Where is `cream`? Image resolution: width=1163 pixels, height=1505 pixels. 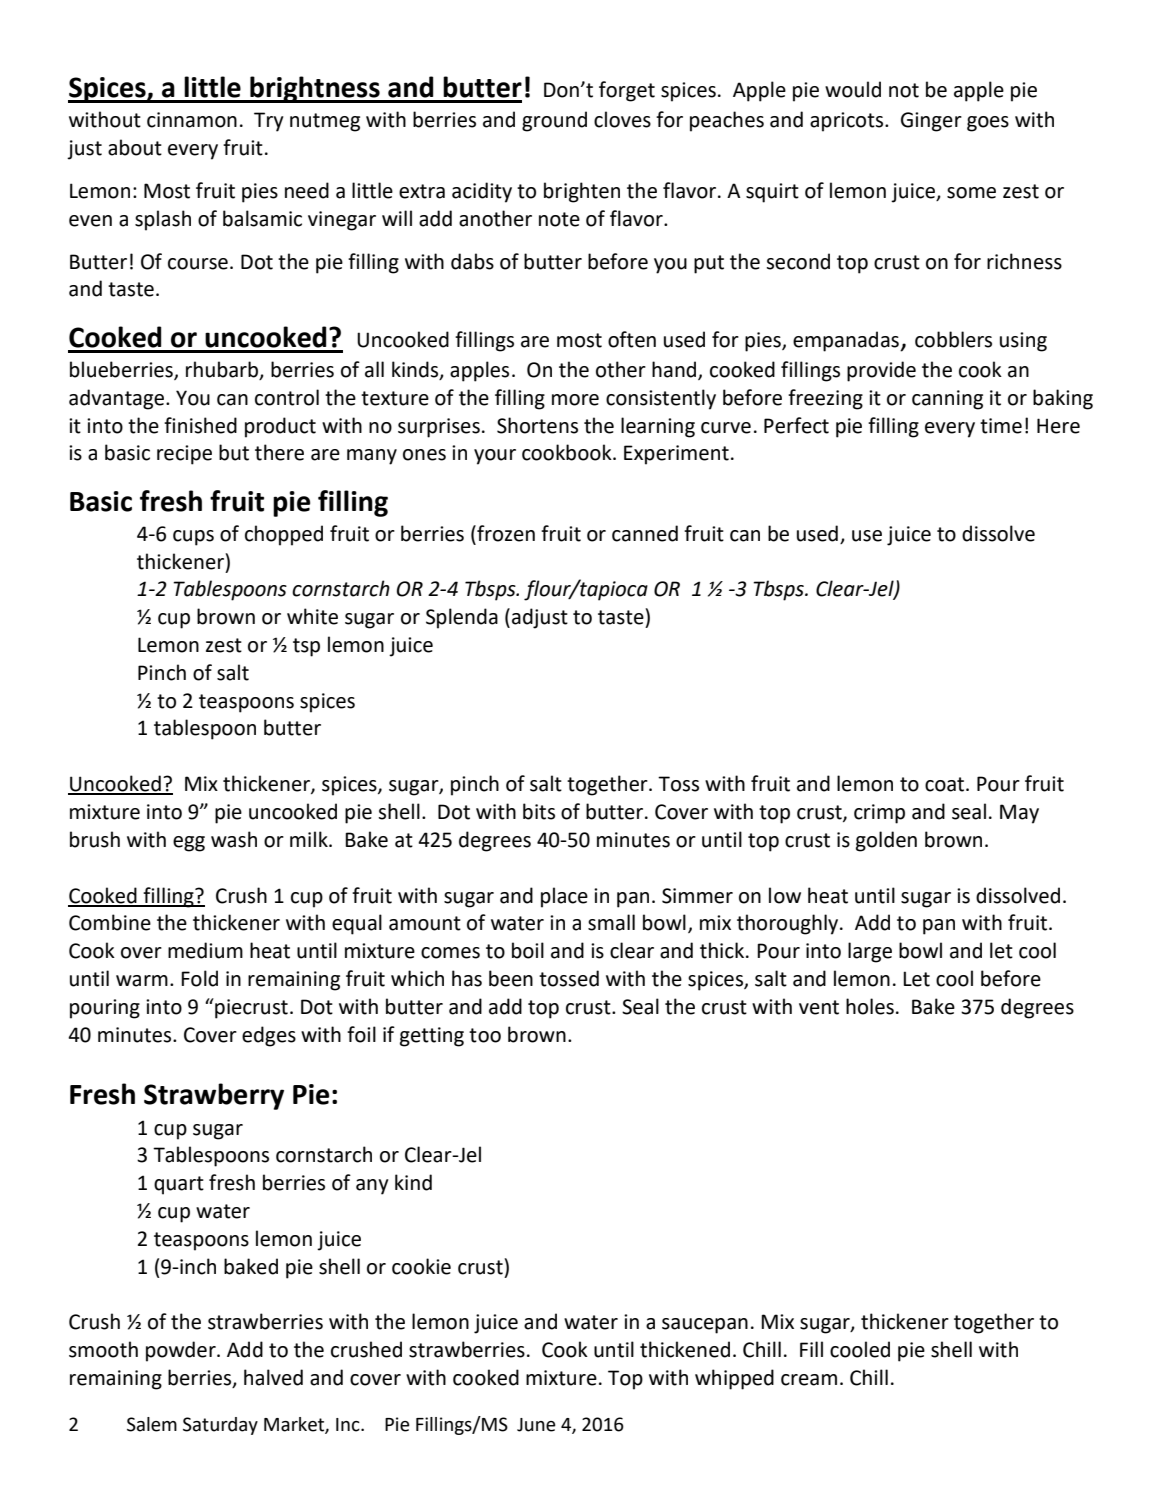 cream is located at coordinates (809, 1380).
